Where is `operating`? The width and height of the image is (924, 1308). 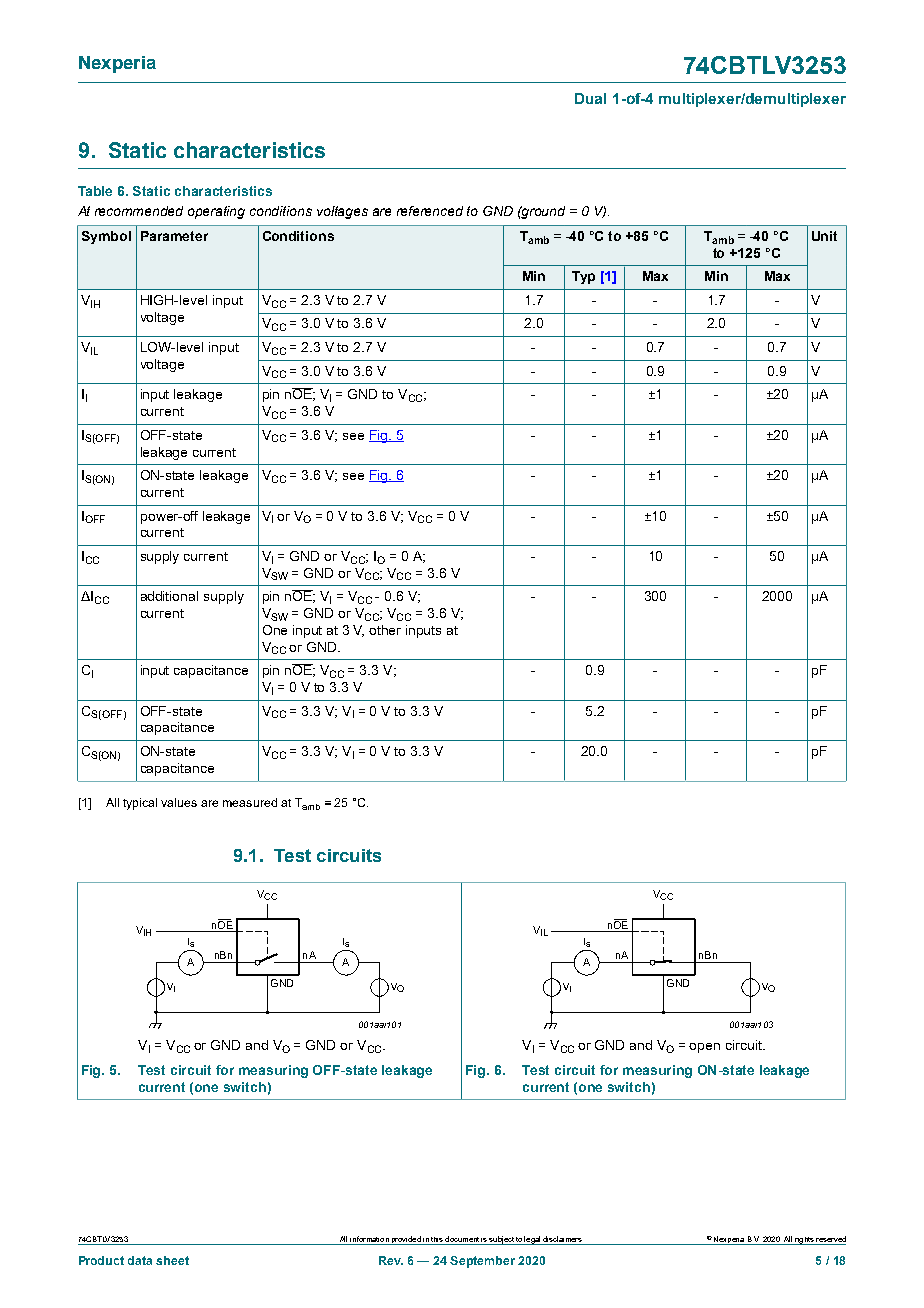 operating is located at coordinates (216, 212).
